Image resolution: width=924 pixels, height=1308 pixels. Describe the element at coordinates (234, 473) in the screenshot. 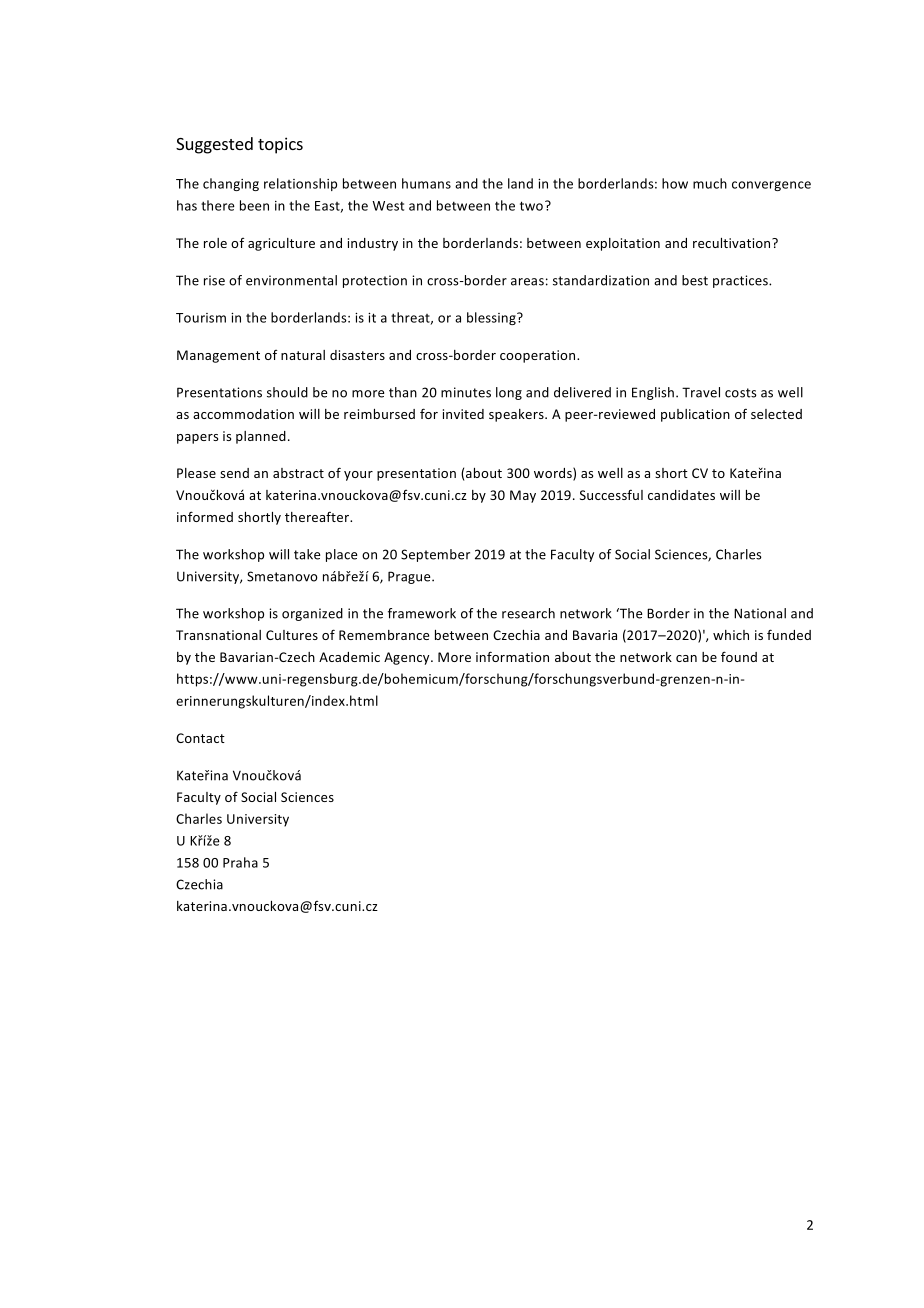

I see `send` at that location.
